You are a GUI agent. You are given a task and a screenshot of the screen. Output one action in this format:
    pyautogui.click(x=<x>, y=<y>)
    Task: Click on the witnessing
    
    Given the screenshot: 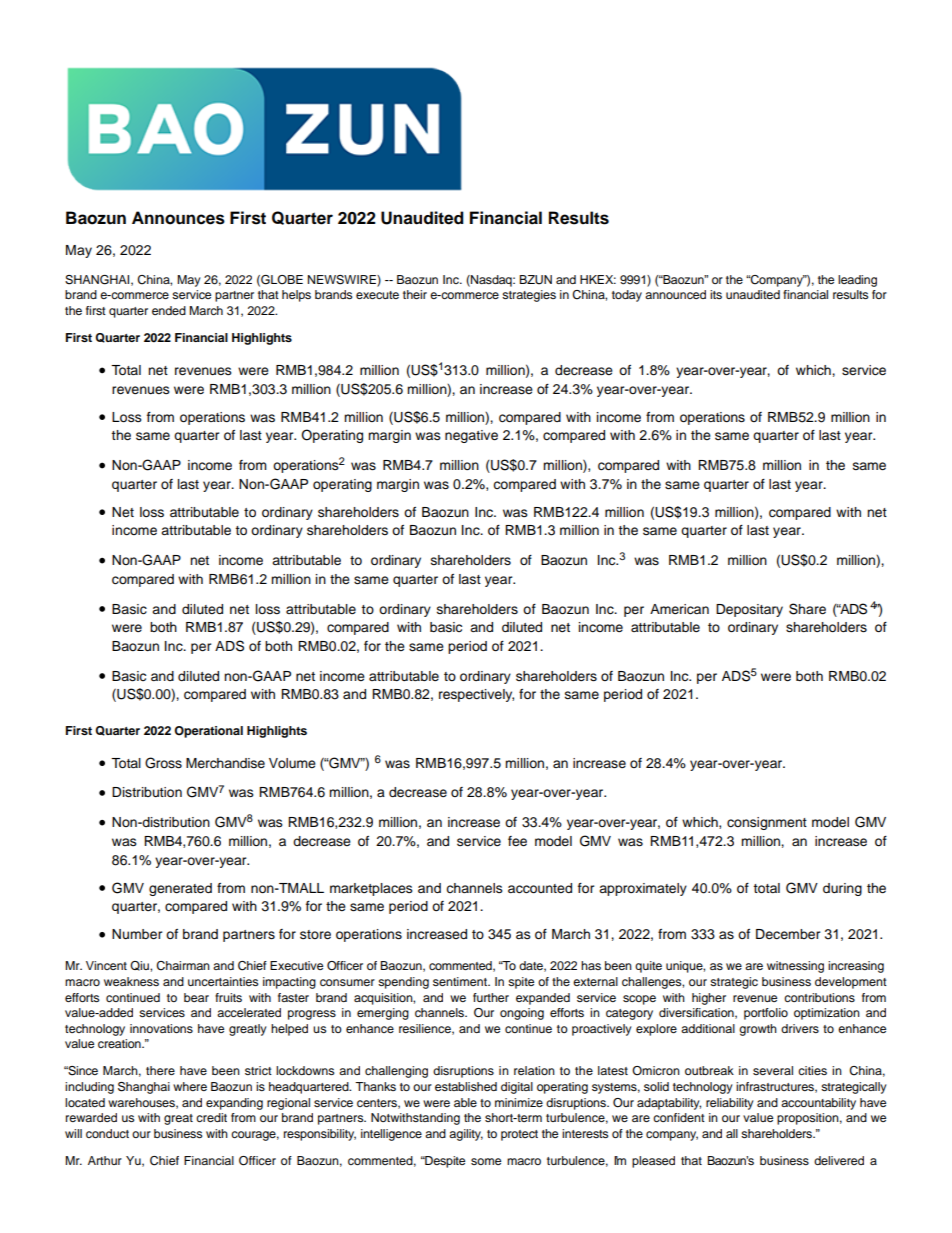 What is the action you would take?
    pyautogui.click(x=795, y=967)
